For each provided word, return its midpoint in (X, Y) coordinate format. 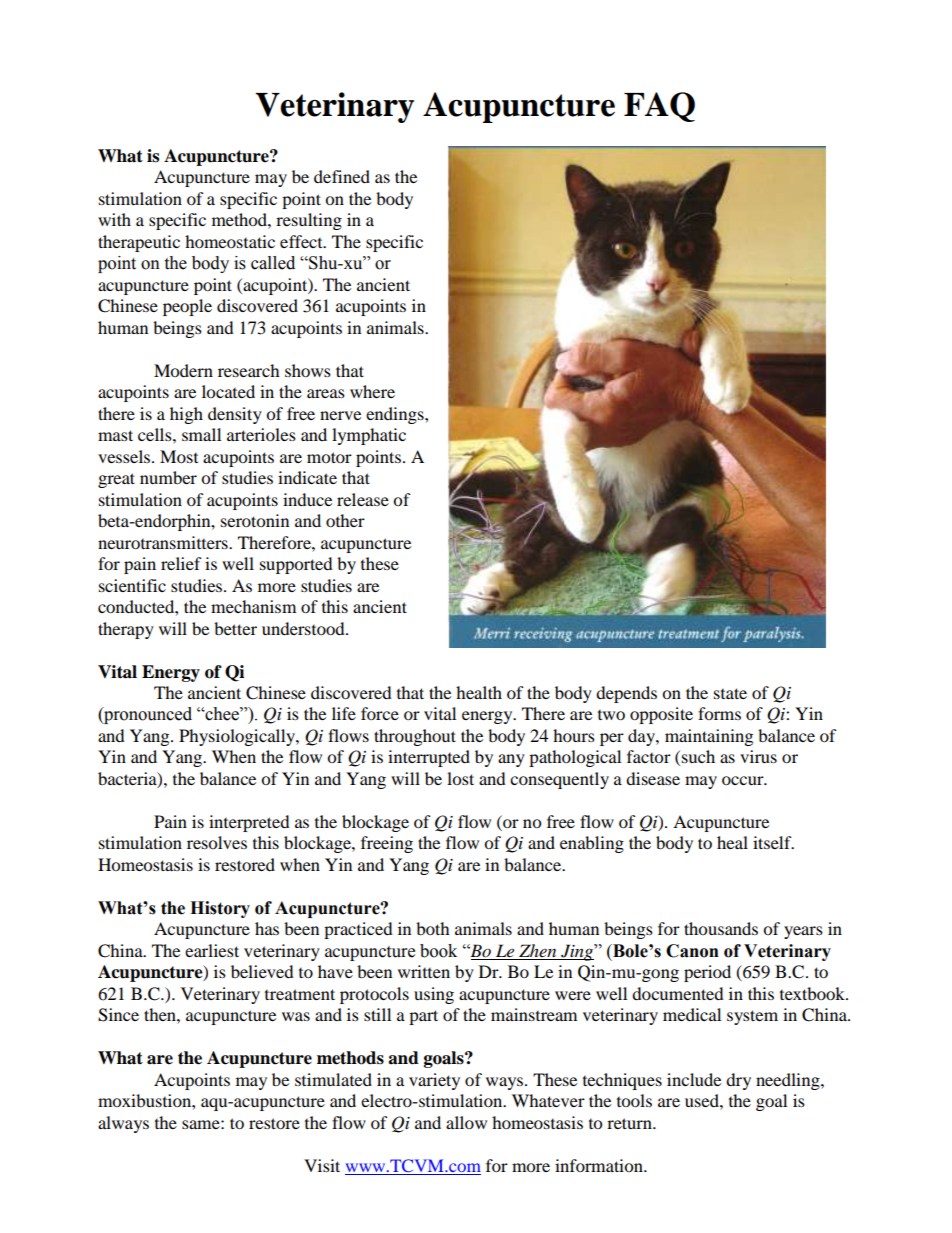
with (114, 219)
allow (466, 1122)
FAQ (659, 107)
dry (738, 1081)
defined (342, 176)
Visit (322, 1165)
